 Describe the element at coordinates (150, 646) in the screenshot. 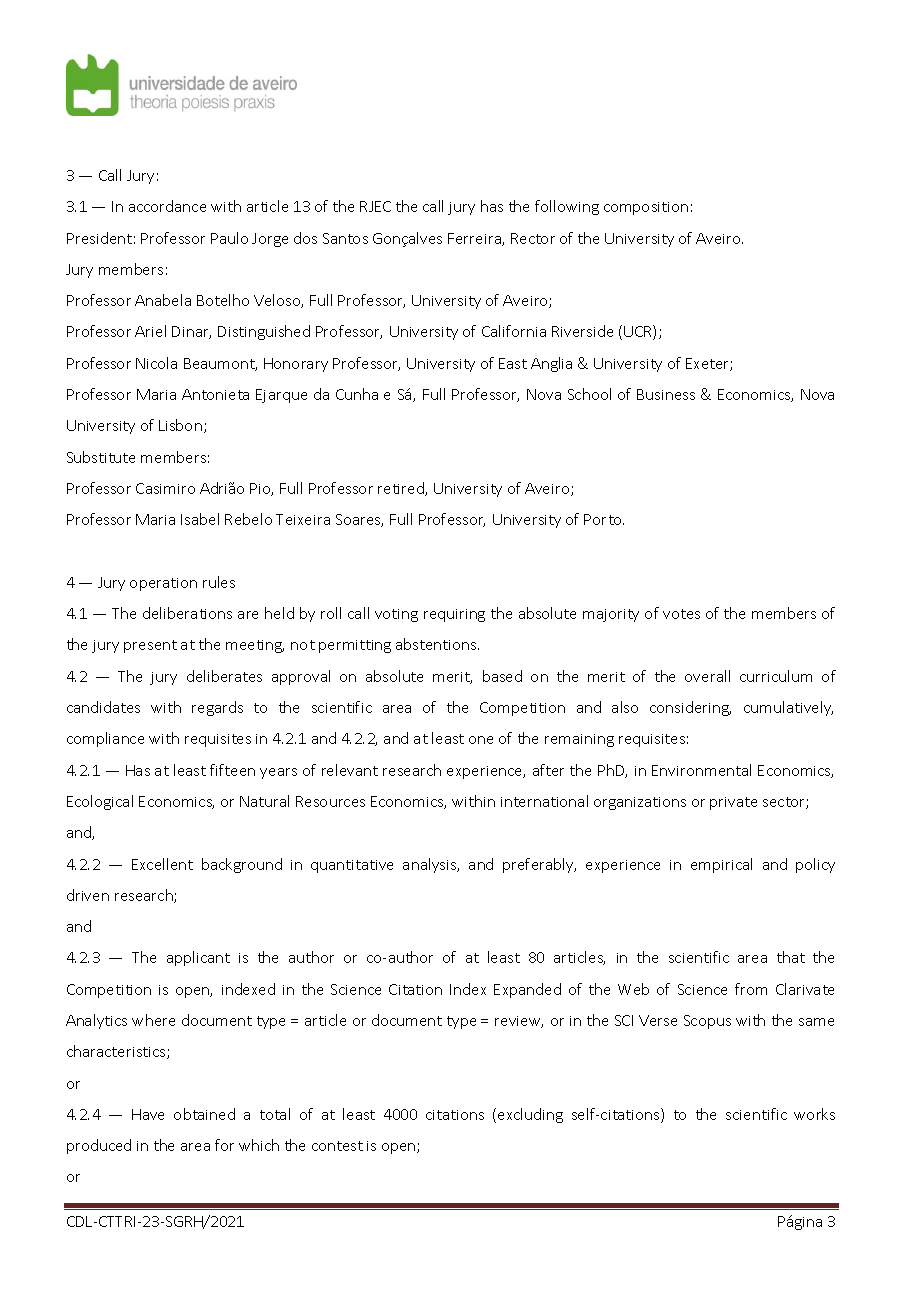

I see `present` at that location.
